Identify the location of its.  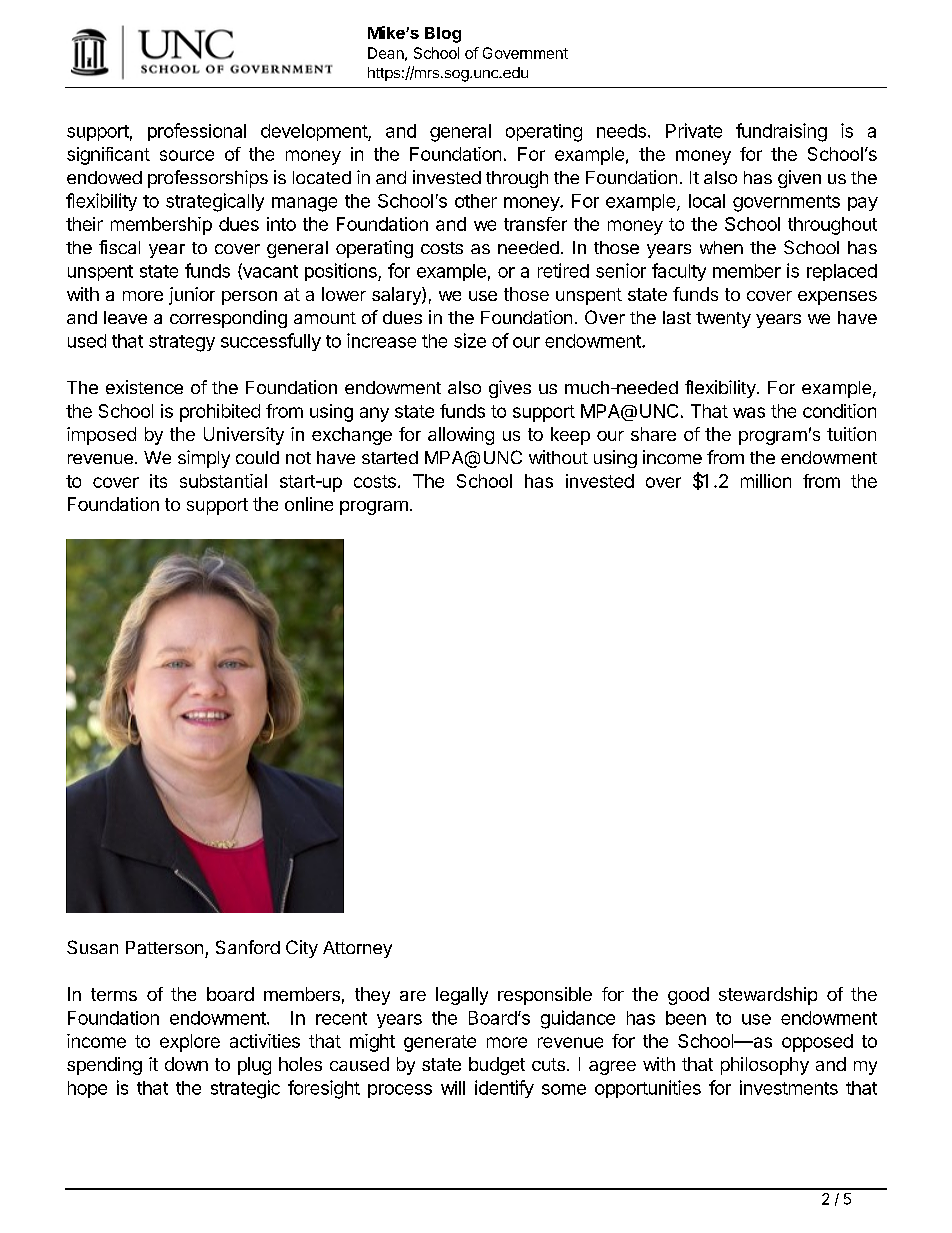
(158, 481).
